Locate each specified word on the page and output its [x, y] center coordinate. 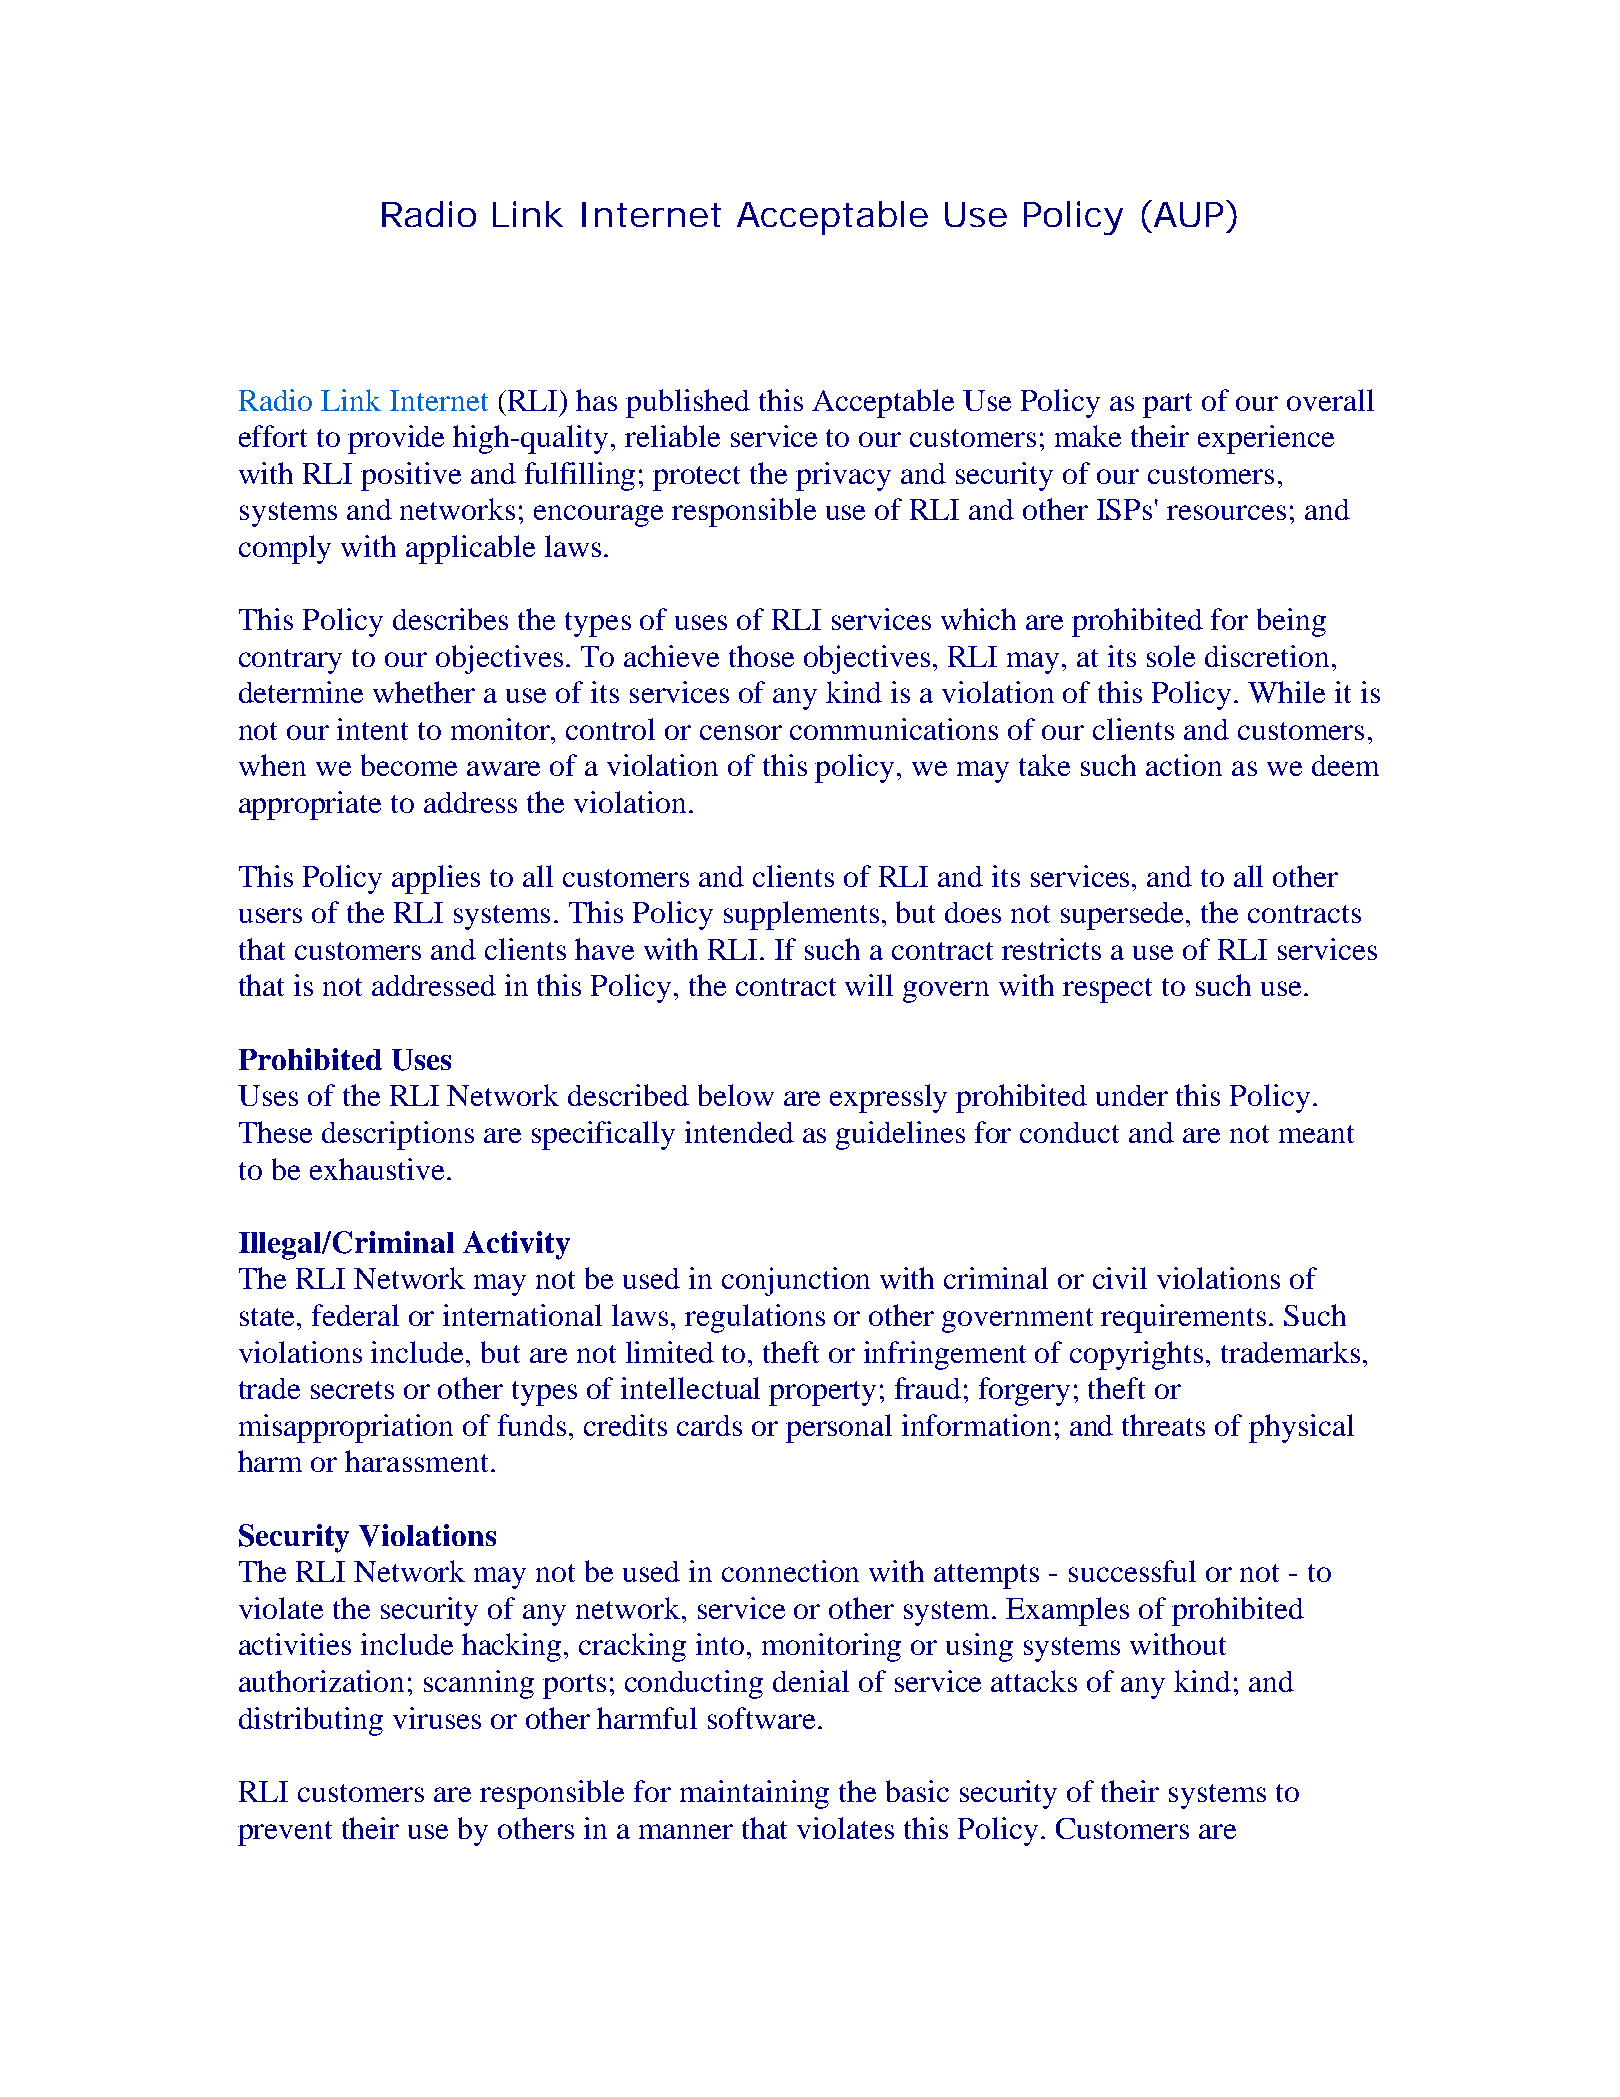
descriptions [398, 1135]
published [688, 403]
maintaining [754, 1794]
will [869, 985]
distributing [311, 1721]
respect [1107, 990]
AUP [1187, 213]
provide [396, 439]
